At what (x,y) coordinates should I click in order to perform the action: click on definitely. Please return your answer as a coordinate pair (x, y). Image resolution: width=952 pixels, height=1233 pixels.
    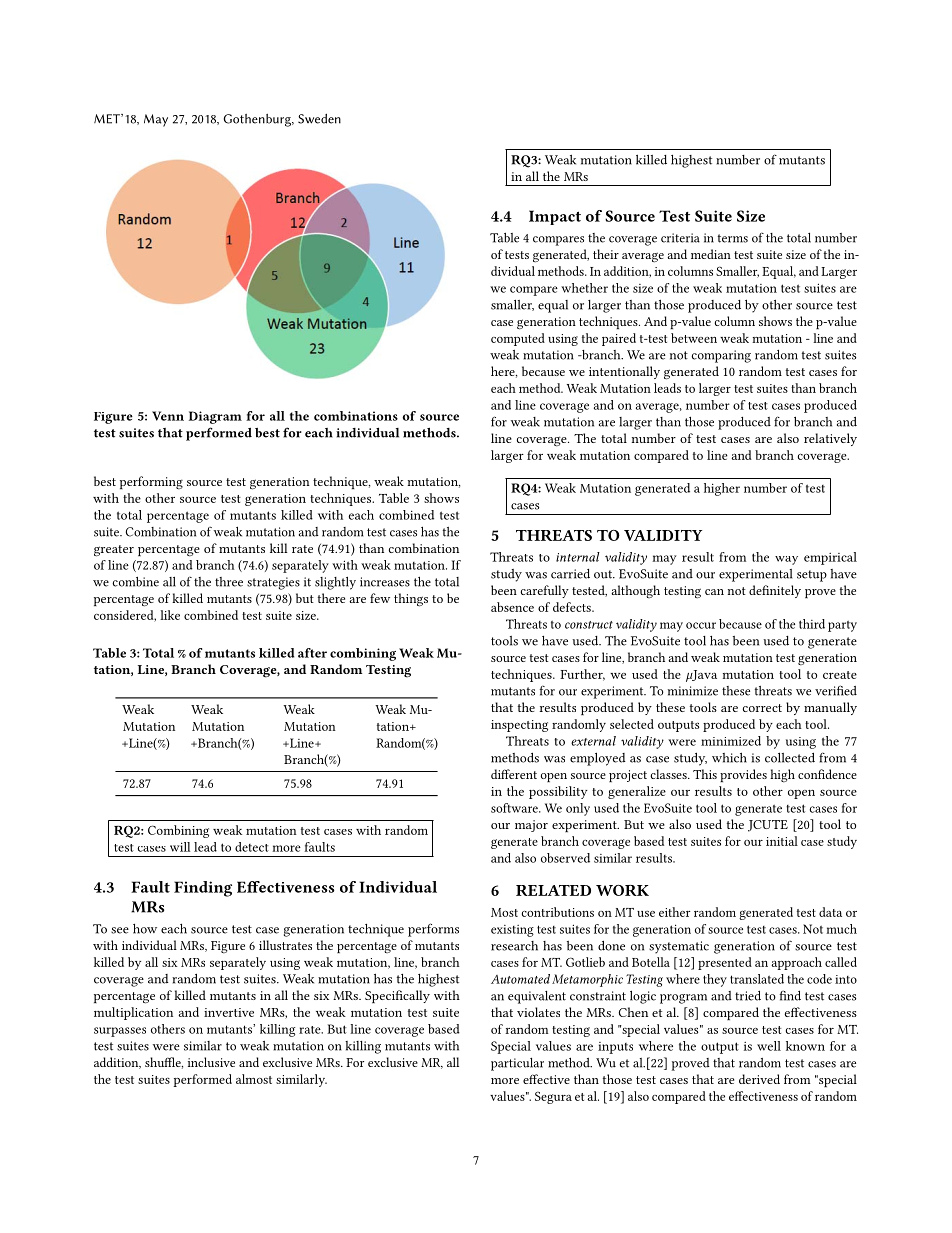
    Looking at the image, I should click on (775, 591).
